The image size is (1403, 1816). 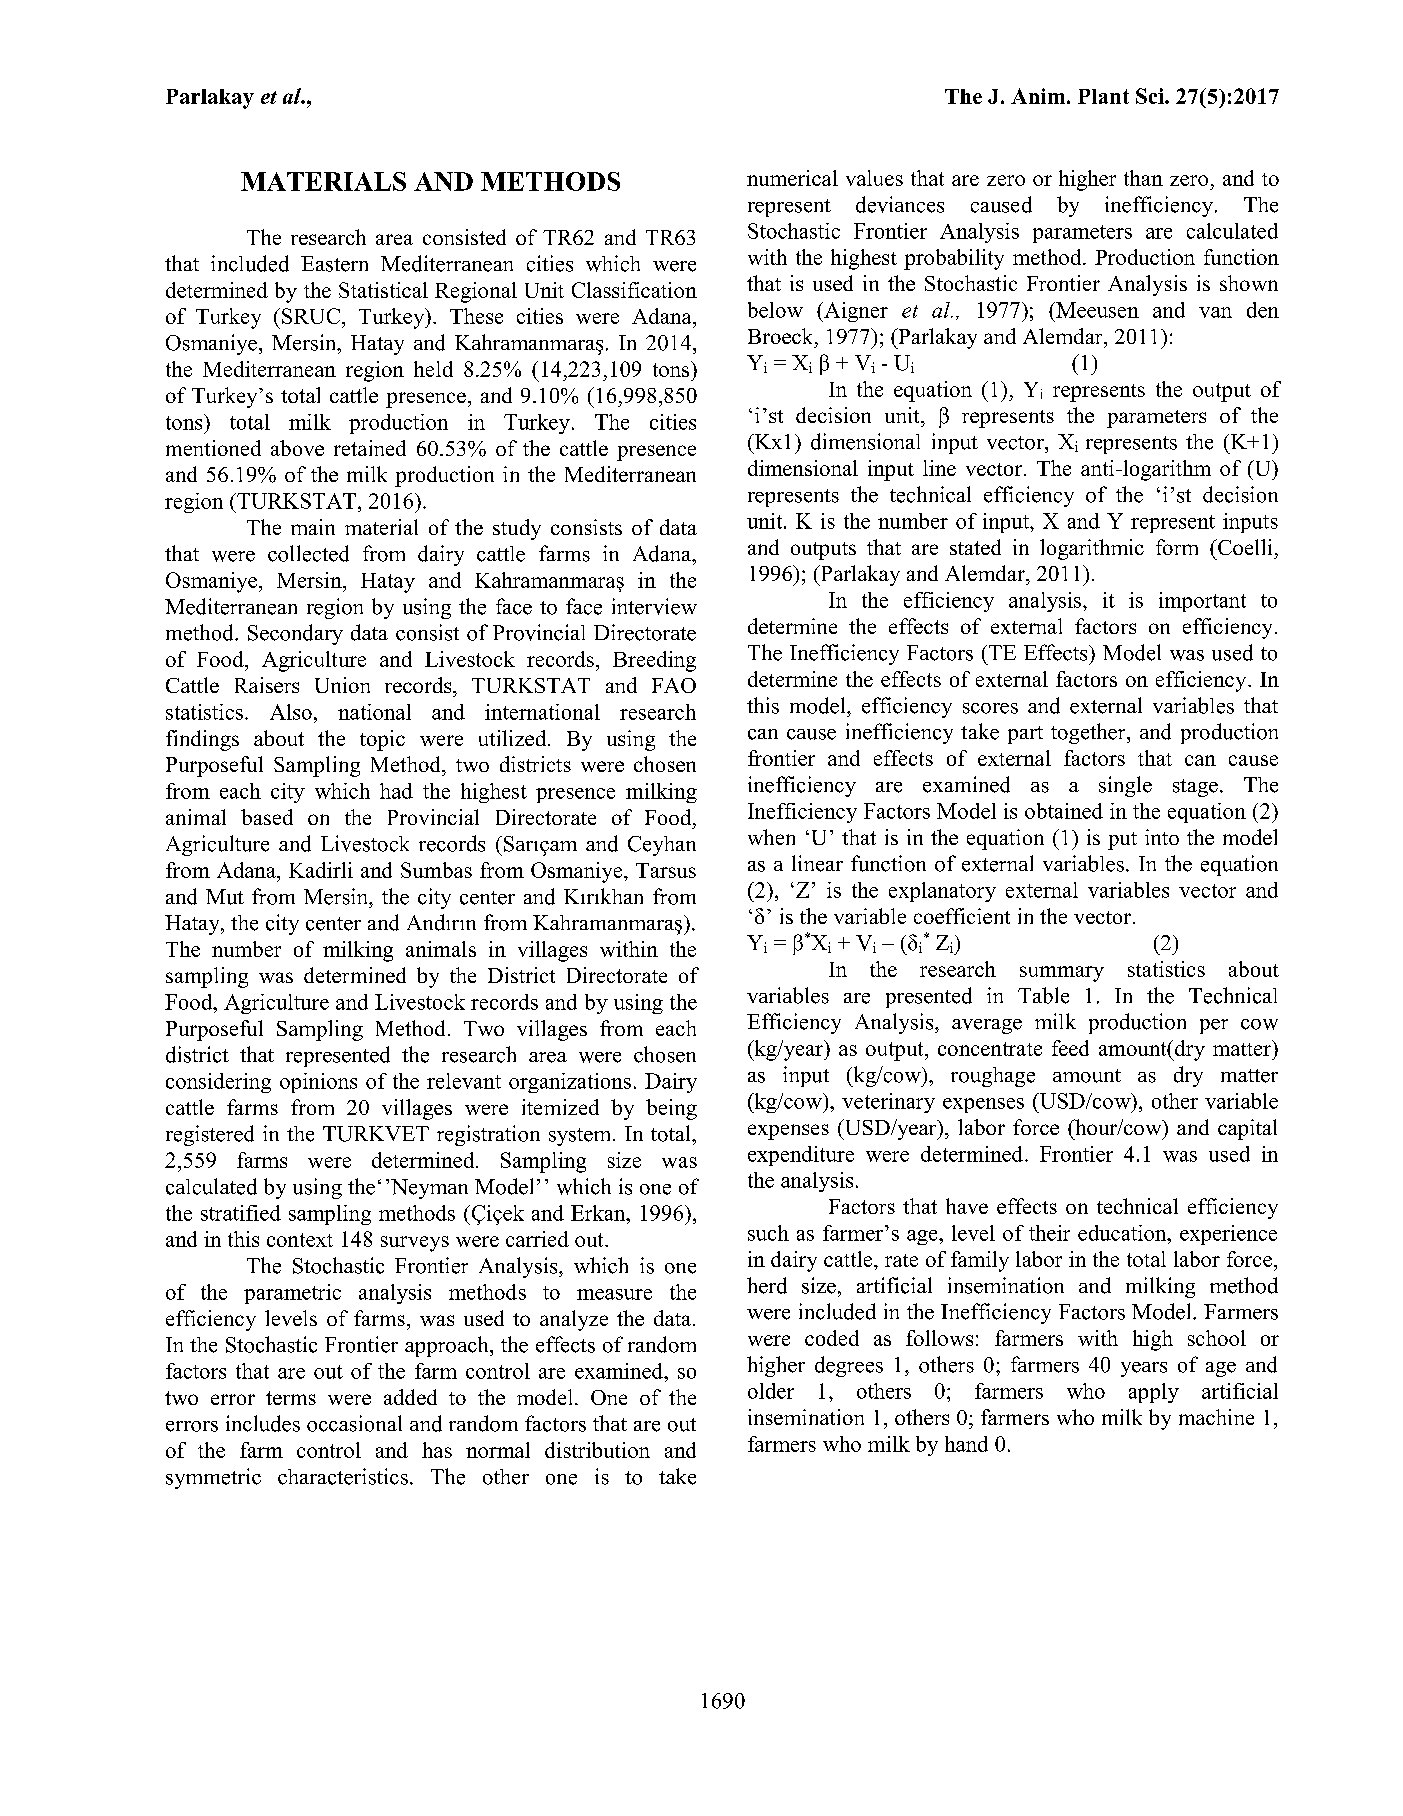 I want to click on single, so click(x=1125, y=786).
